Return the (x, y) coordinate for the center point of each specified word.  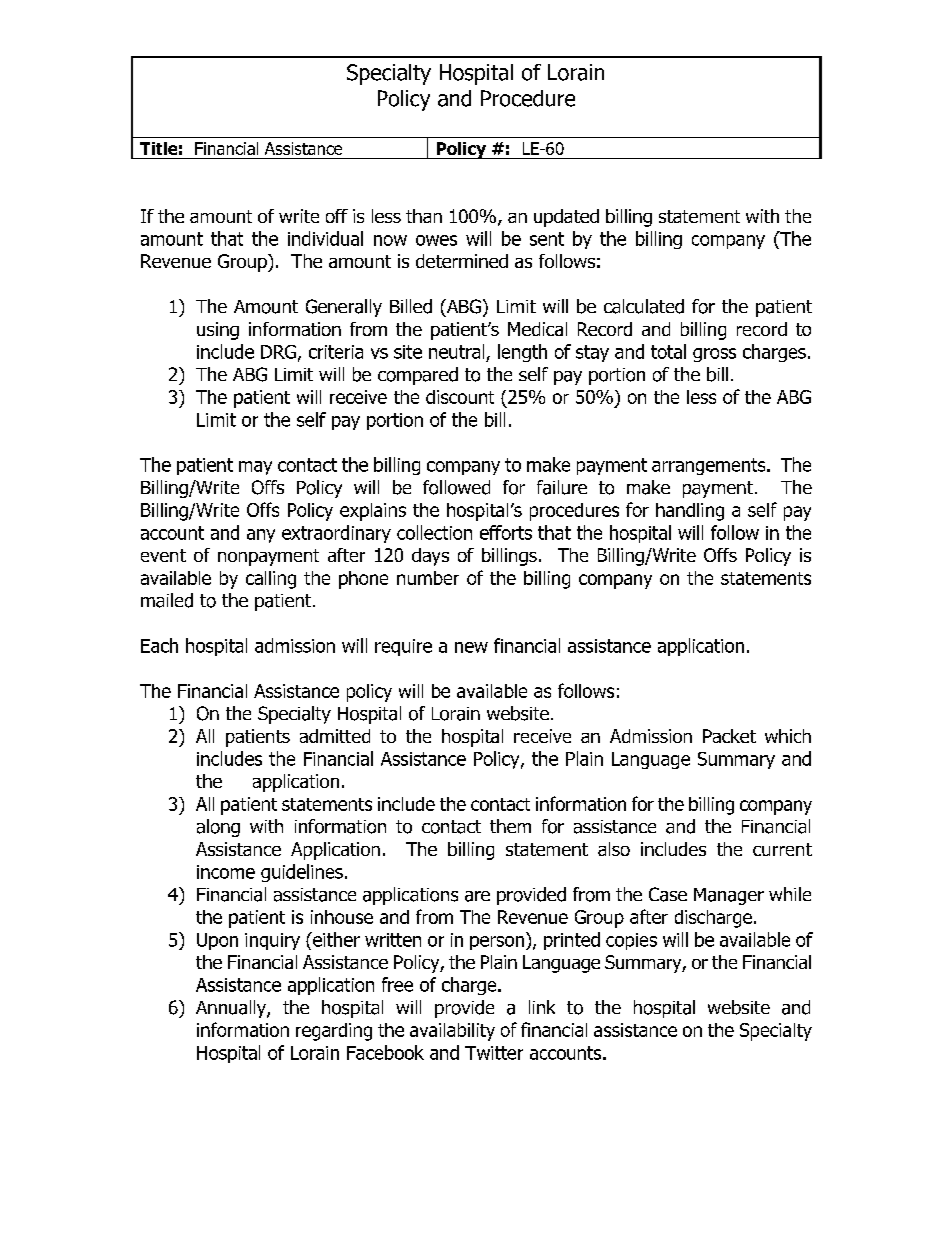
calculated (644, 306)
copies (631, 941)
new (471, 647)
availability (452, 1032)
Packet (729, 736)
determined (462, 261)
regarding (334, 1032)
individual (325, 238)
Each (159, 645)
